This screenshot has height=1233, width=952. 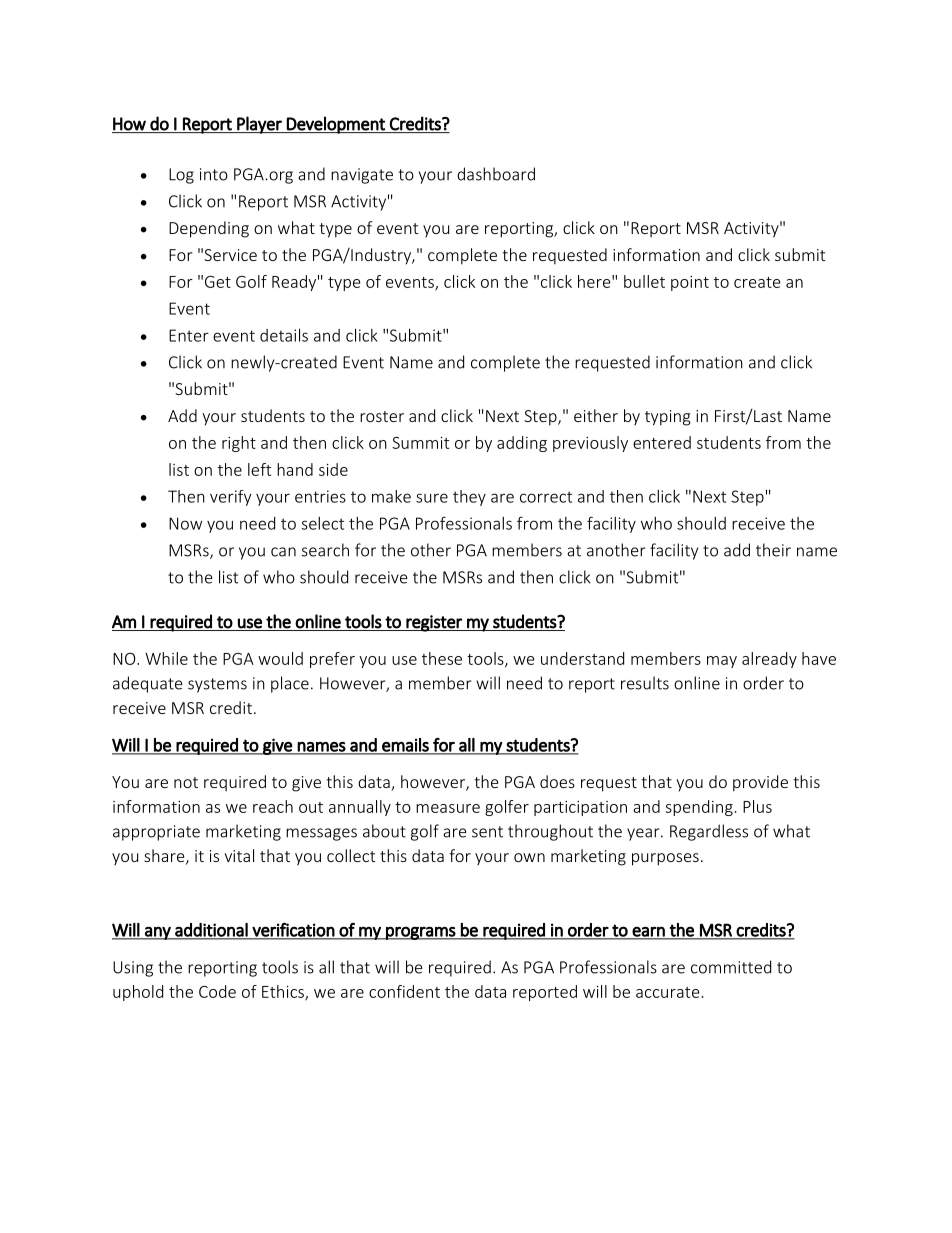 I want to click on into, so click(x=214, y=174).
